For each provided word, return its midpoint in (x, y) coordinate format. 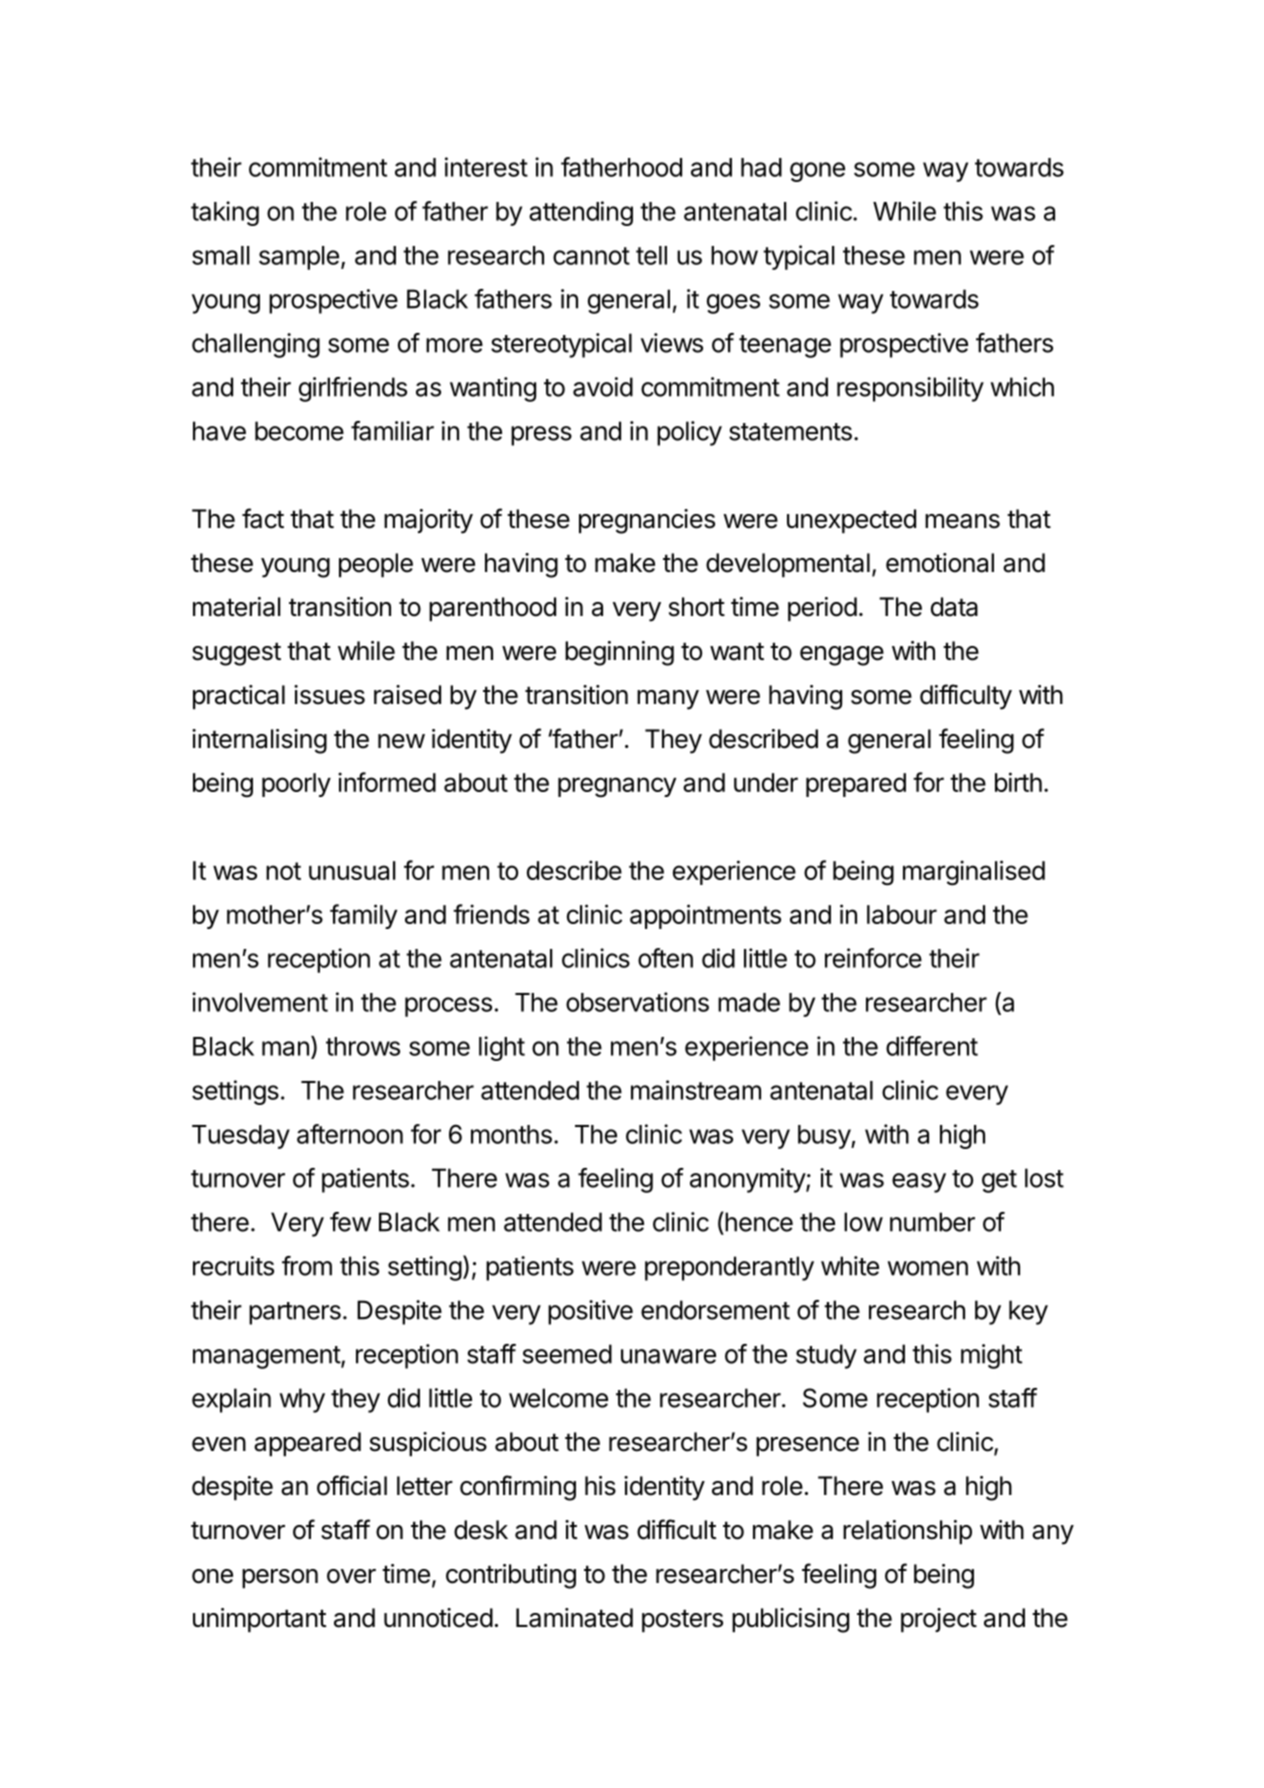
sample (299, 258)
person (280, 1579)
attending (581, 213)
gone (817, 172)
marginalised (974, 873)
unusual (352, 870)
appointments (705, 916)
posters (682, 1621)
